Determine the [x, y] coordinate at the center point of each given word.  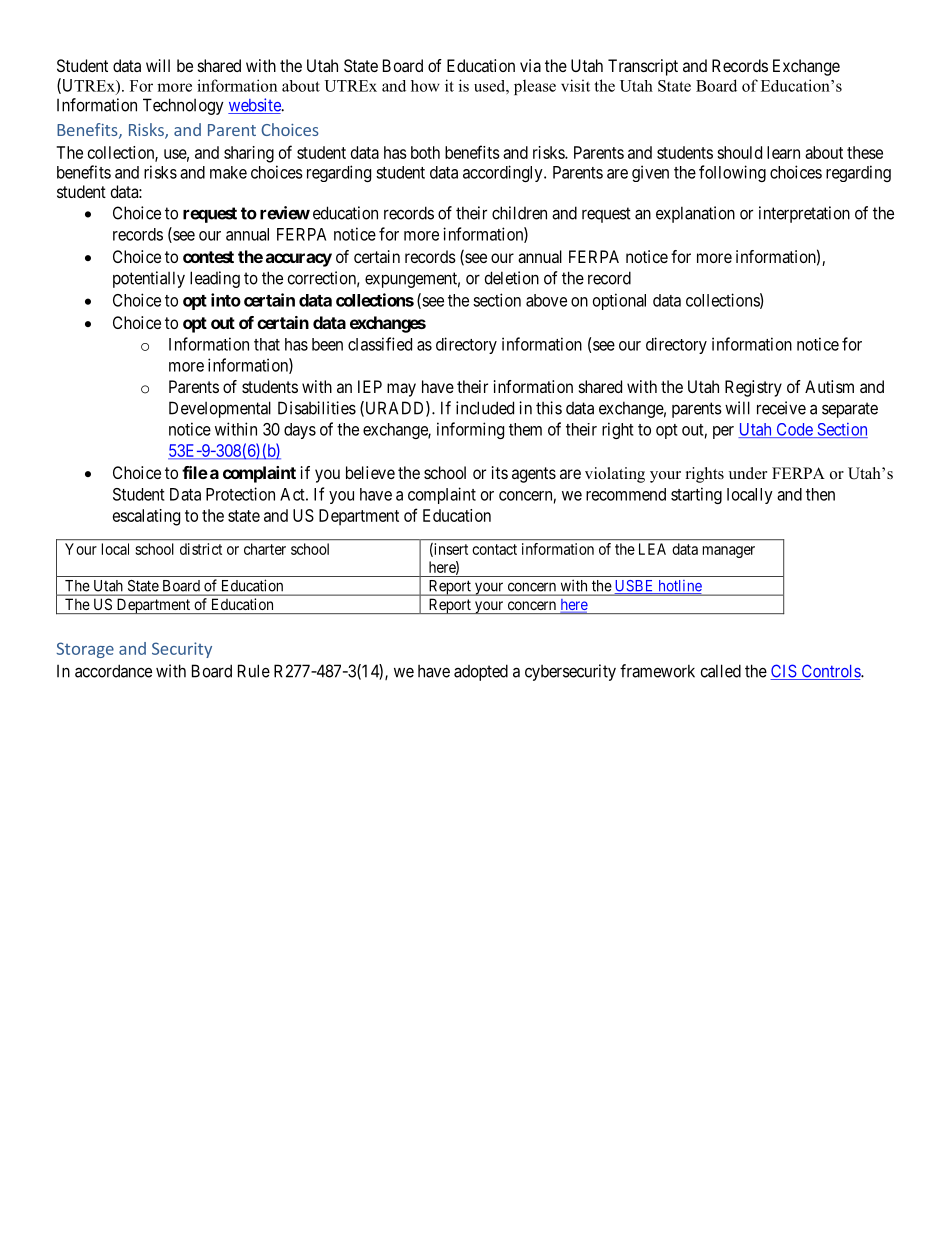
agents [534, 475]
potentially [149, 279]
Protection [240, 494]
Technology [183, 106]
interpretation [804, 214]
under [748, 473]
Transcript [643, 67]
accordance [113, 671]
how [425, 86]
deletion [512, 278]
